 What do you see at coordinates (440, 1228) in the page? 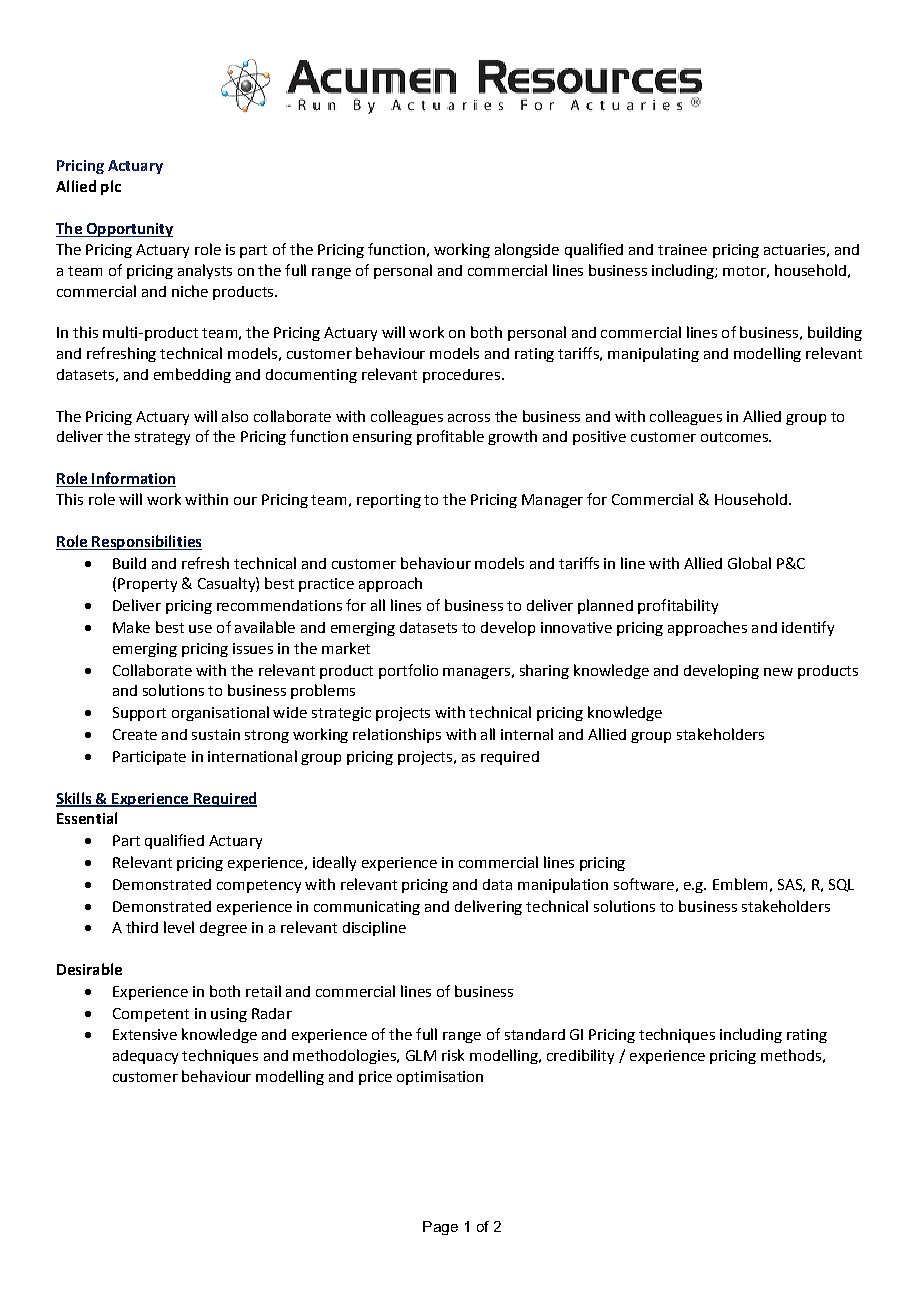
I see `Page` at bounding box center [440, 1228].
